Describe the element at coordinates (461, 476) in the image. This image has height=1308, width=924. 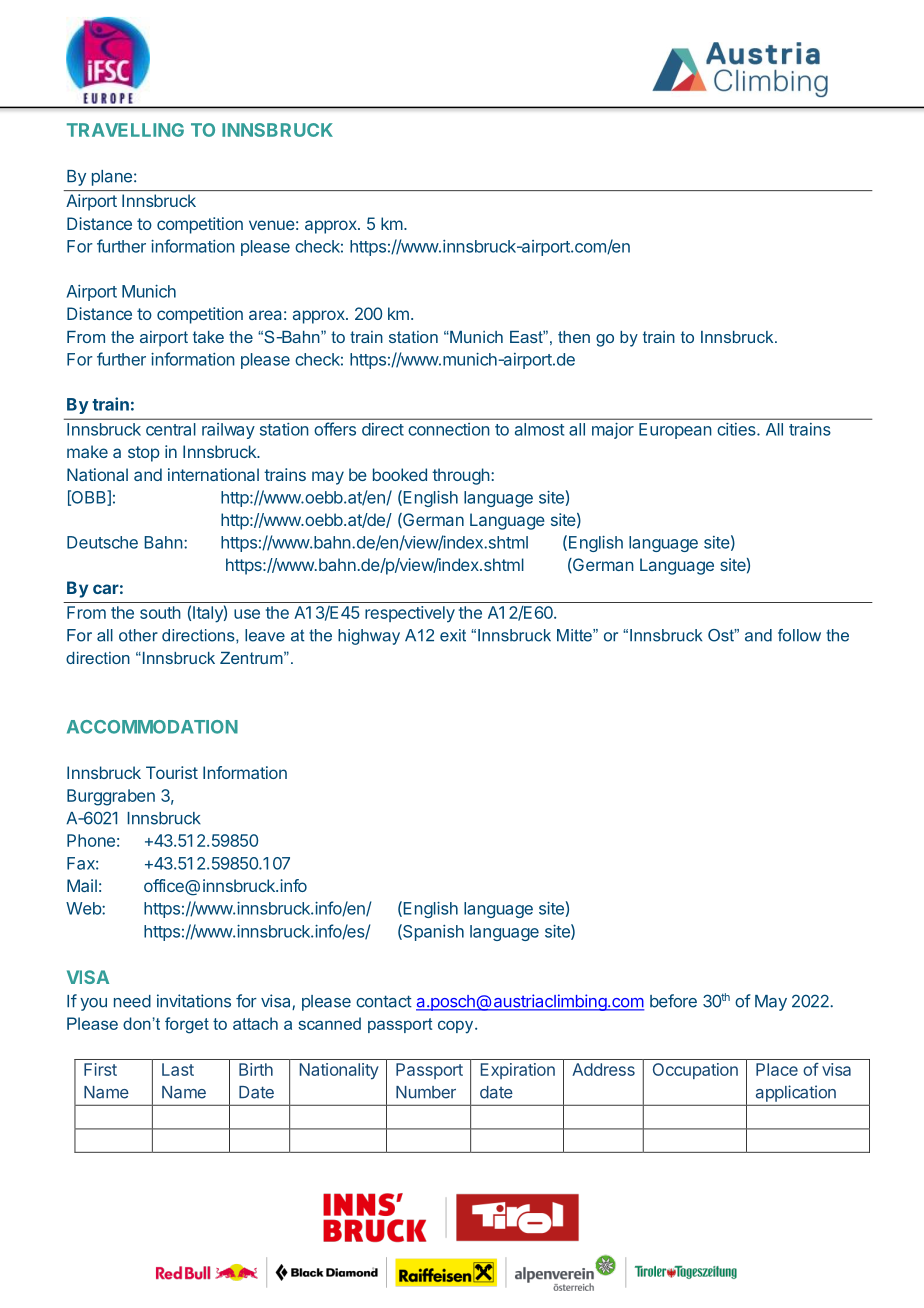
I see `through` at that location.
